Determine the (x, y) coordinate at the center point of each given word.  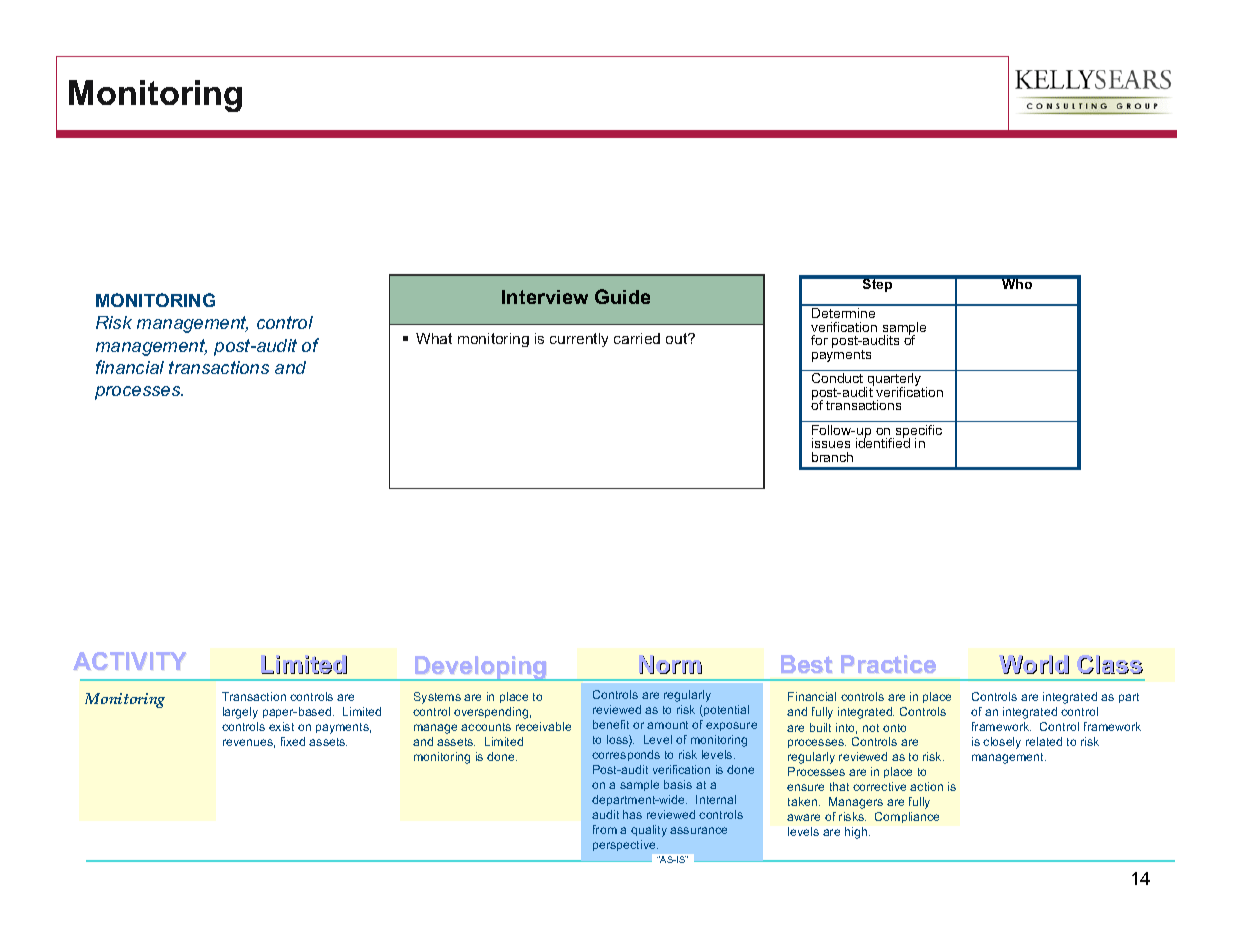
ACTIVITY (129, 661)
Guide (622, 296)
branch (832, 457)
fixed (293, 741)
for (819, 340)
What (434, 338)
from (605, 829)
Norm (671, 665)
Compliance (907, 817)
